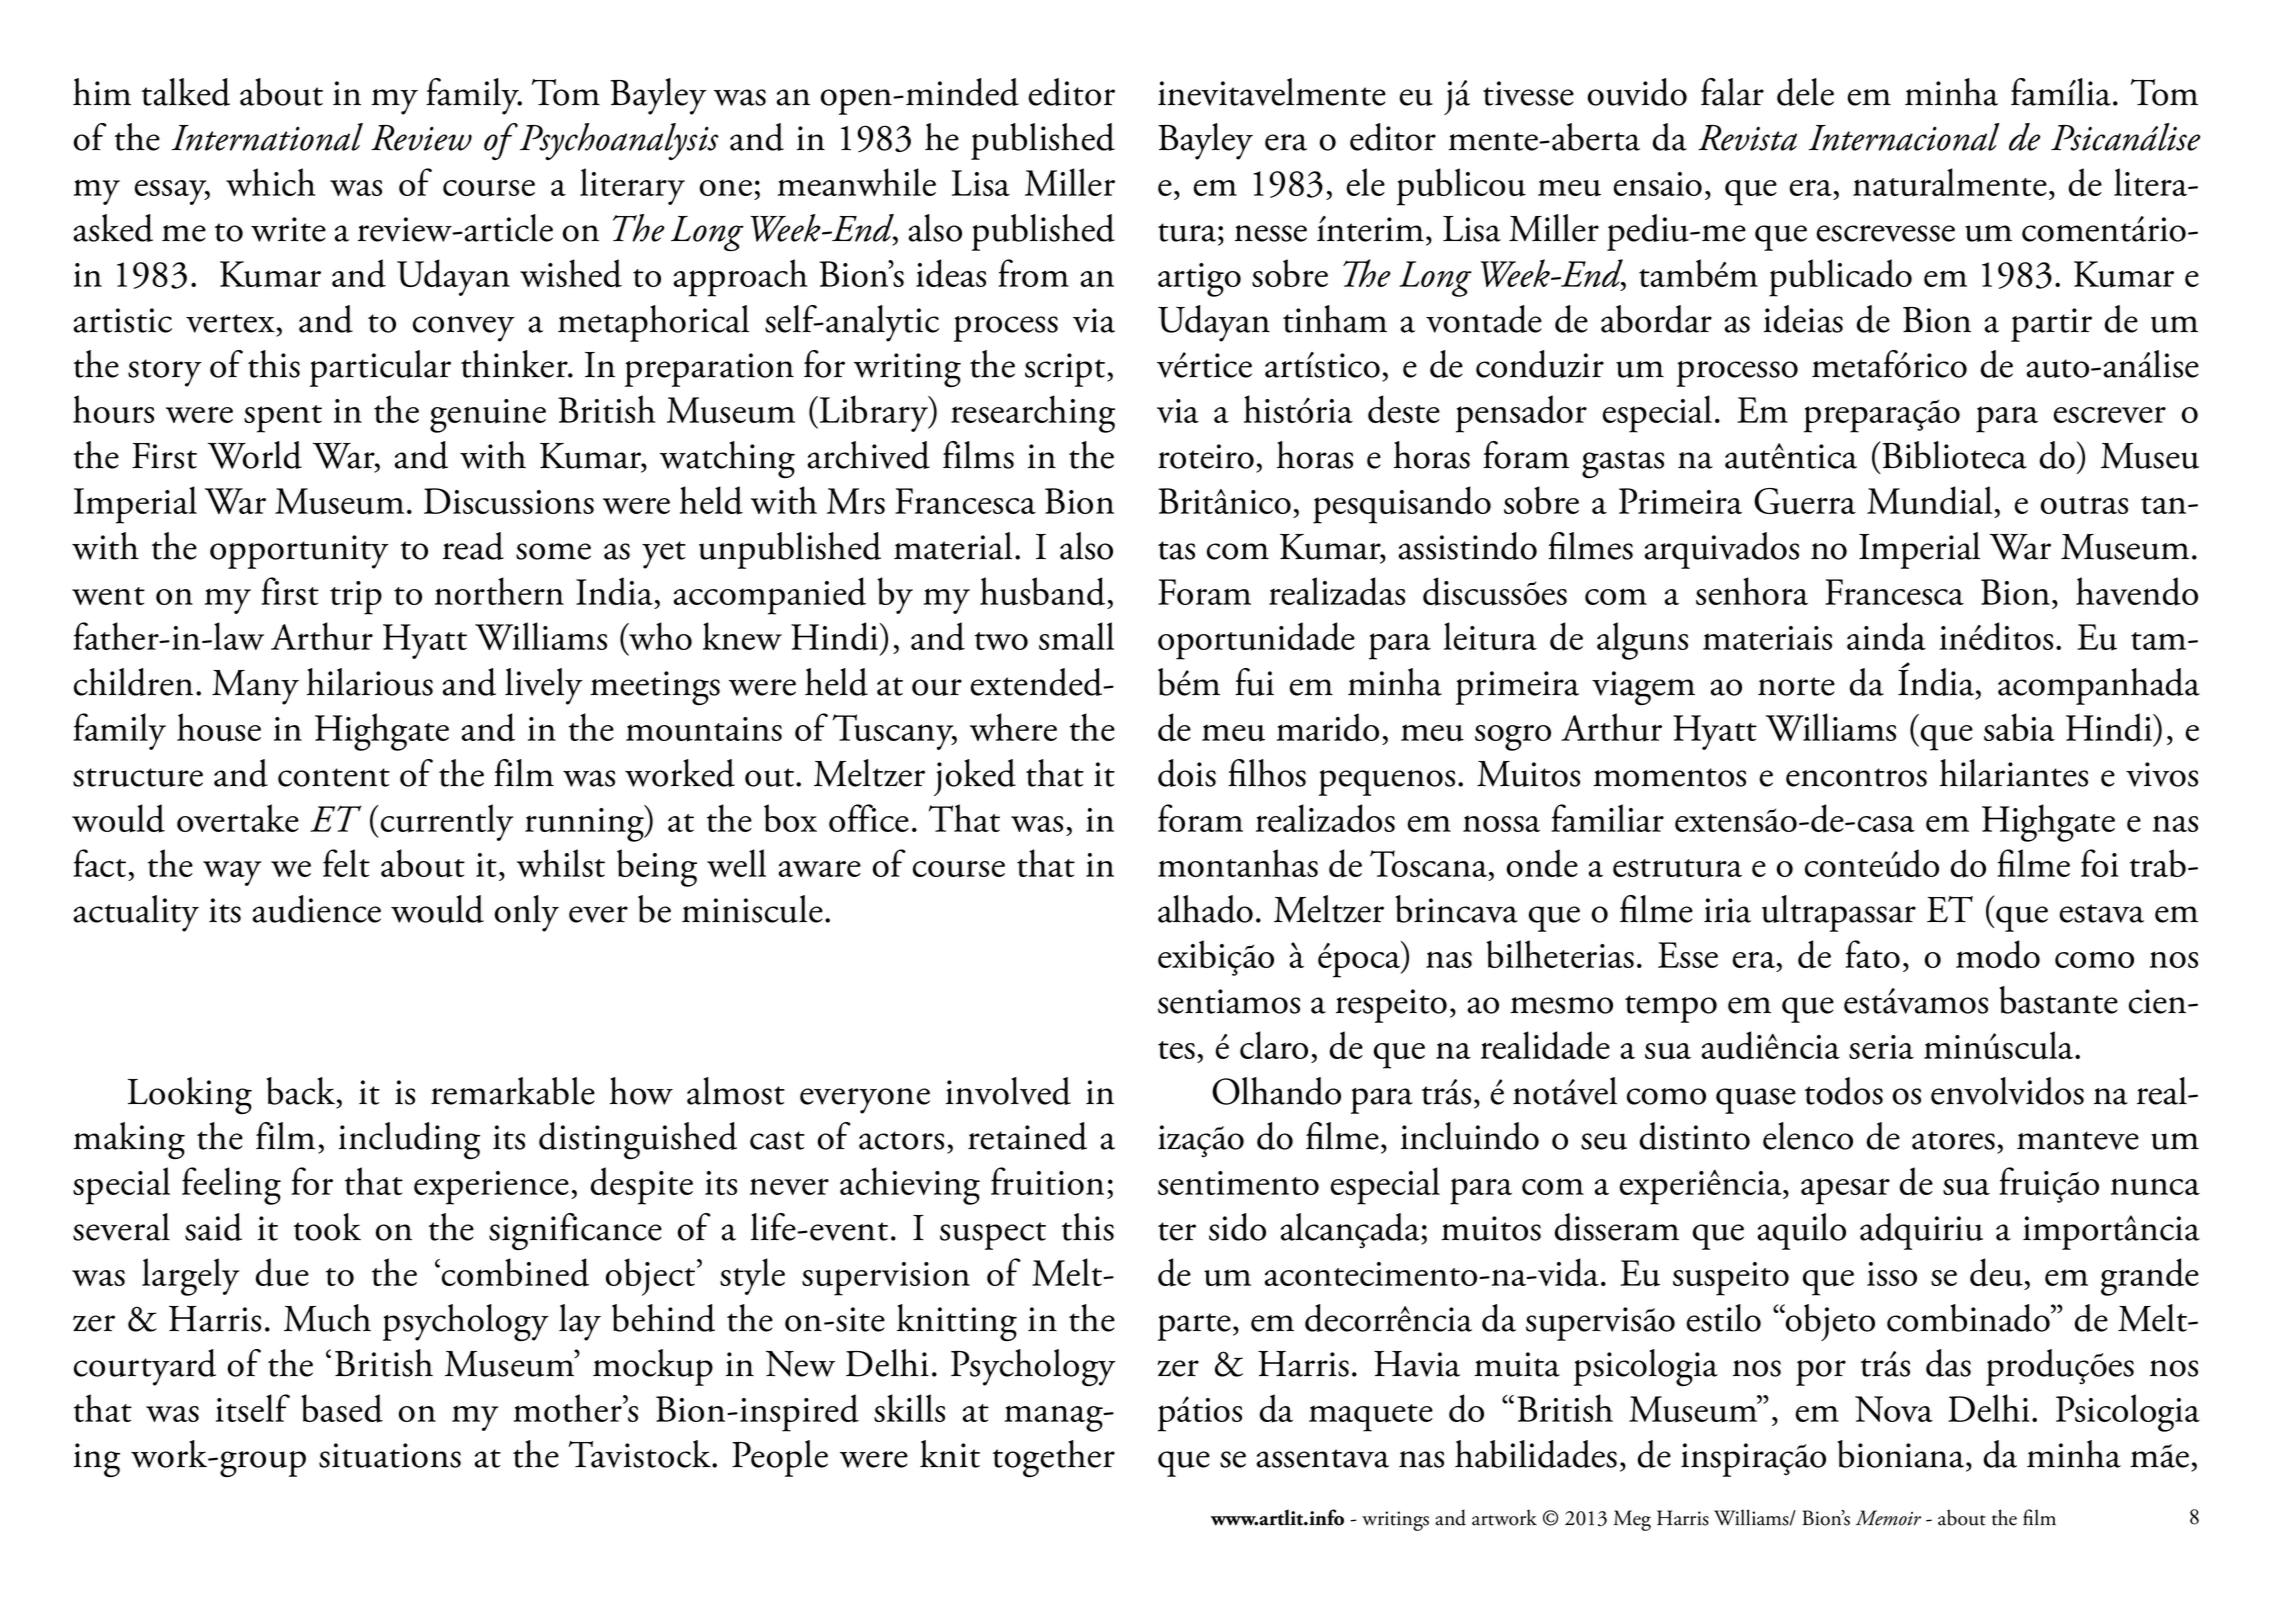  Describe the element at coordinates (1796, 686) in the screenshot. I see `norte` at that location.
